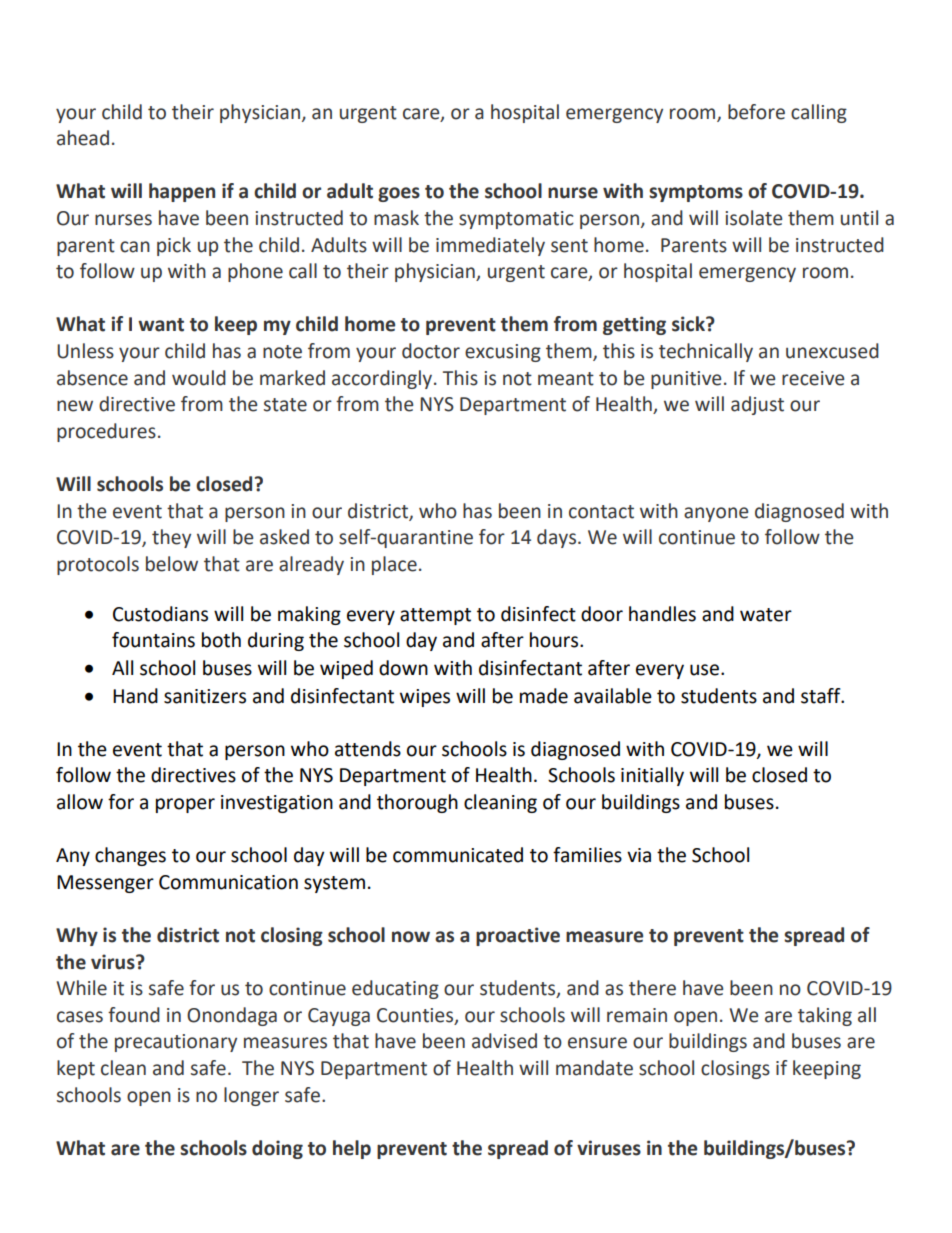 This image has height=1233, width=952. I want to click on taking, so click(825, 1016).
